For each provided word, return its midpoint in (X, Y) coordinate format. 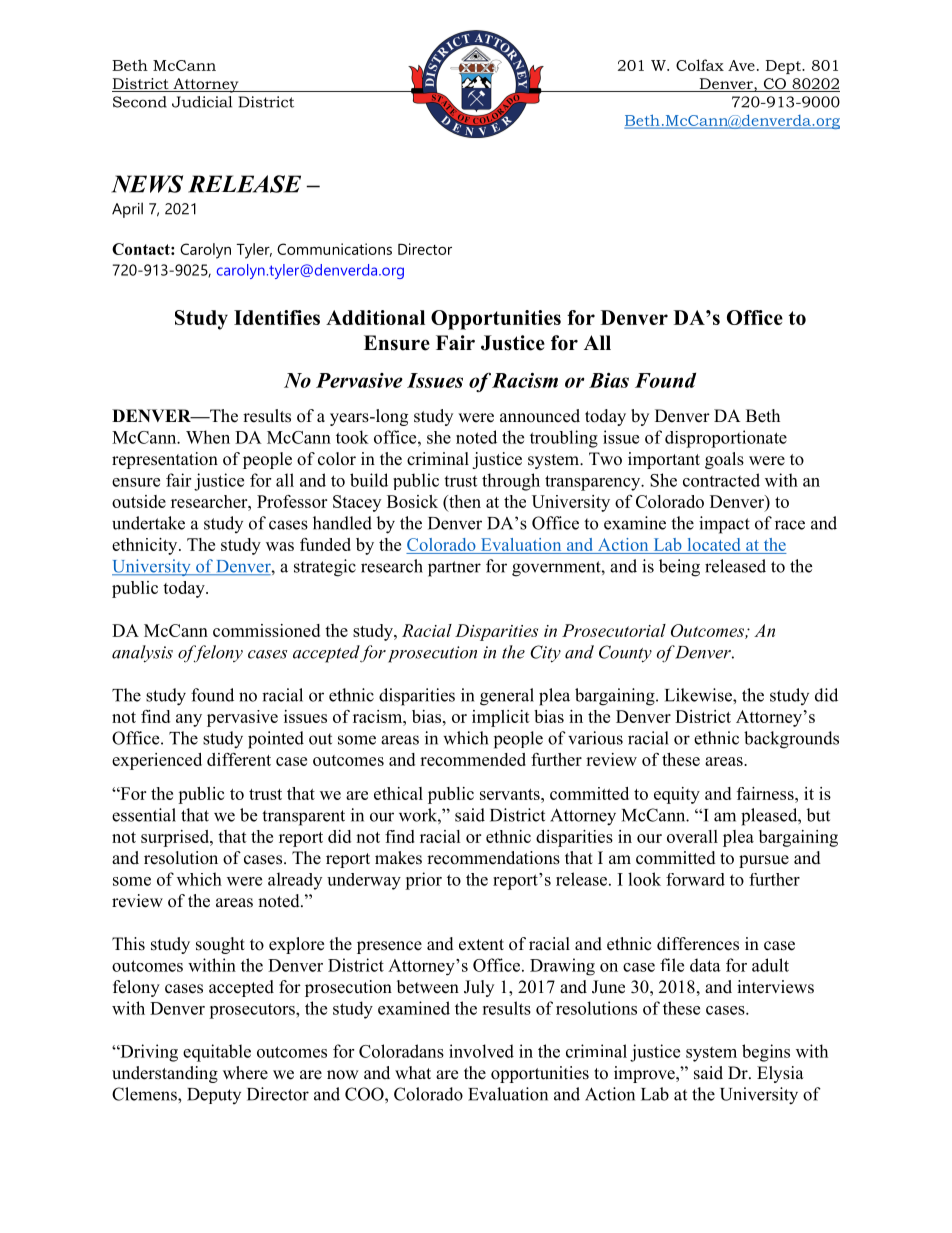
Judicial (202, 102)
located (714, 546)
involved (481, 1051)
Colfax (700, 65)
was (280, 546)
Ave (741, 65)
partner (454, 569)
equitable (217, 1053)
